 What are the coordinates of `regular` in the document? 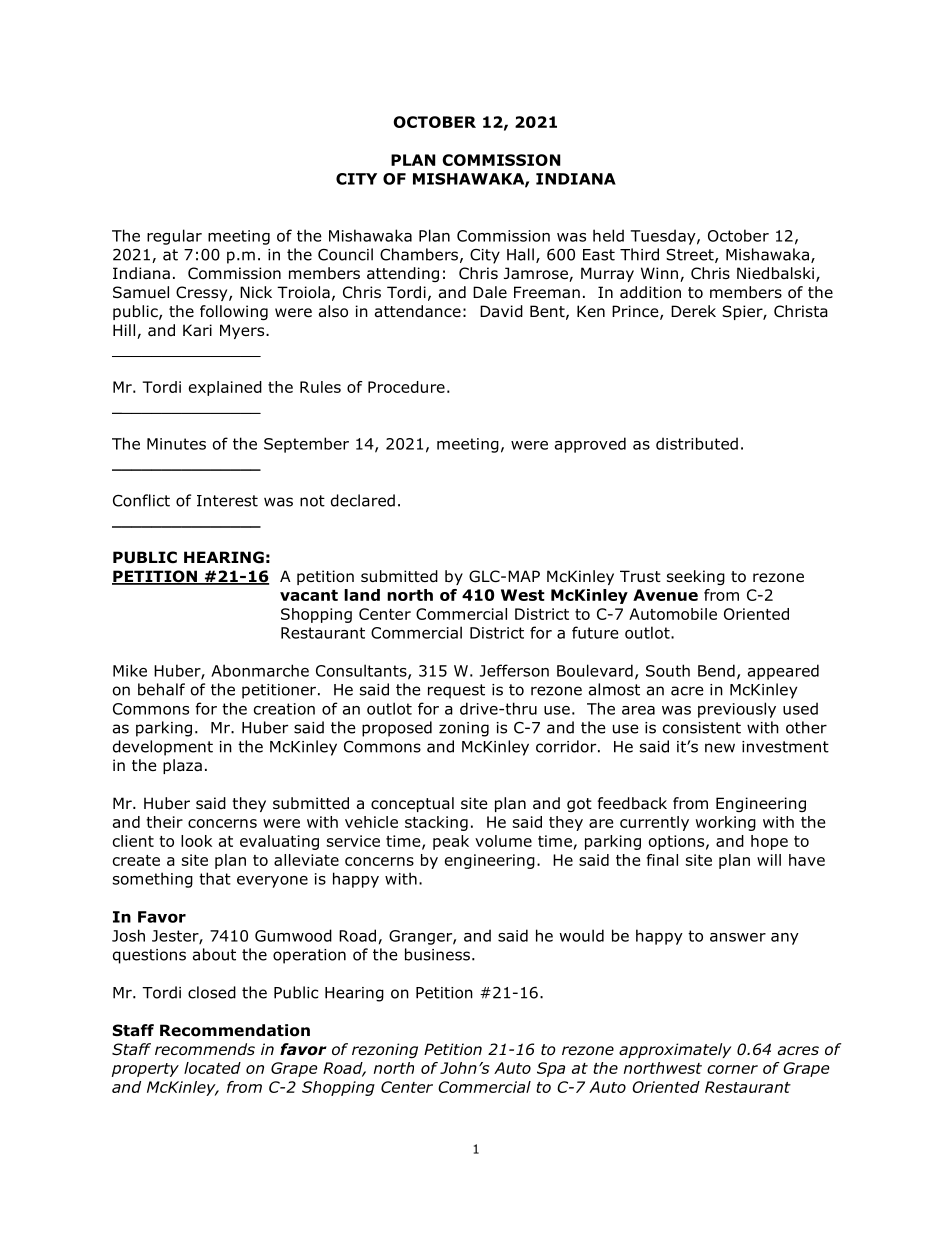 It's located at (174, 237).
